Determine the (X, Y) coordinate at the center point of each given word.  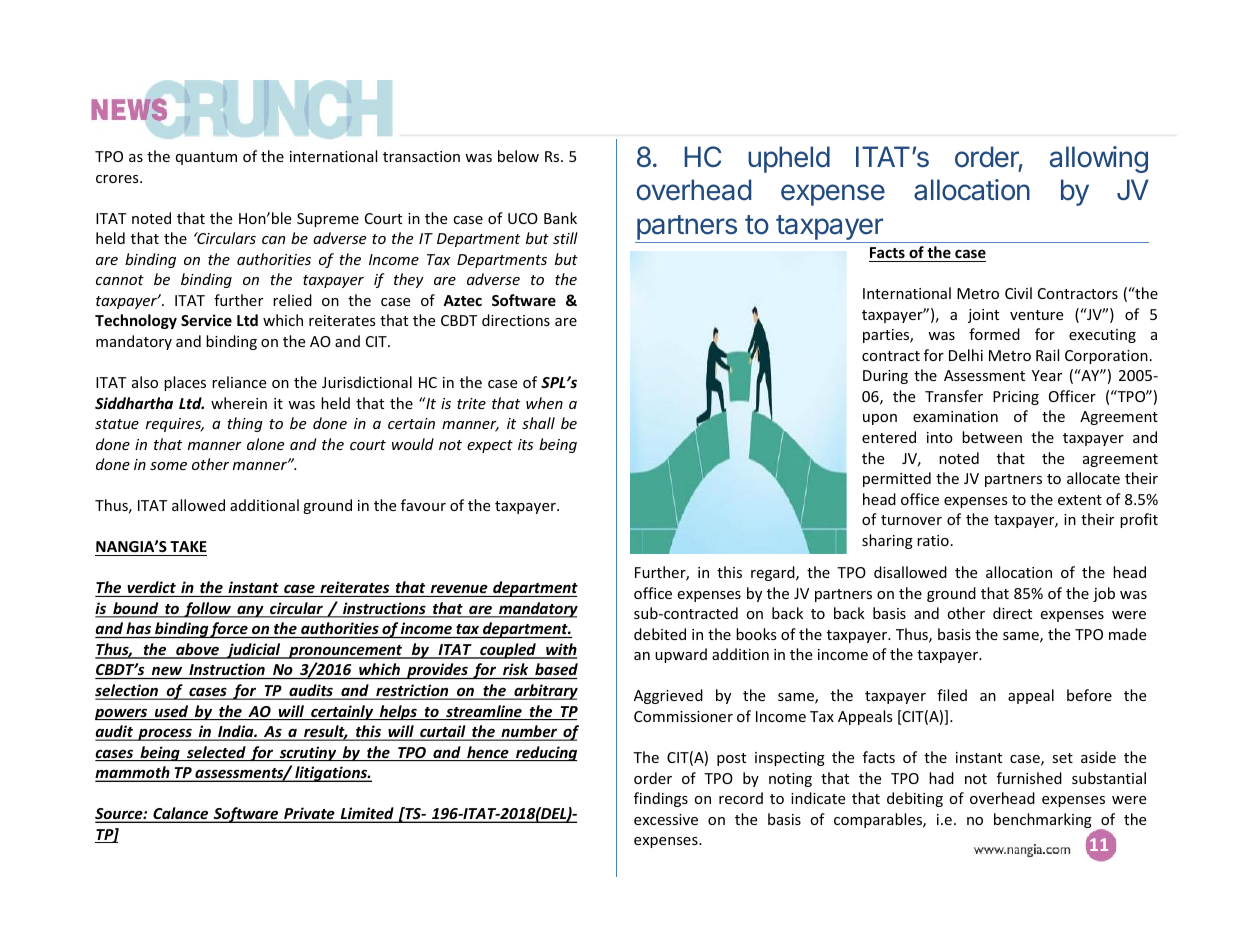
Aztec (462, 300)
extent (1080, 500)
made (1127, 634)
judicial (254, 651)
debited (660, 634)
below (518, 156)
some (168, 466)
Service (206, 320)
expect (490, 446)
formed (994, 334)
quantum (206, 158)
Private (309, 814)
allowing (1099, 159)
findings (661, 799)
